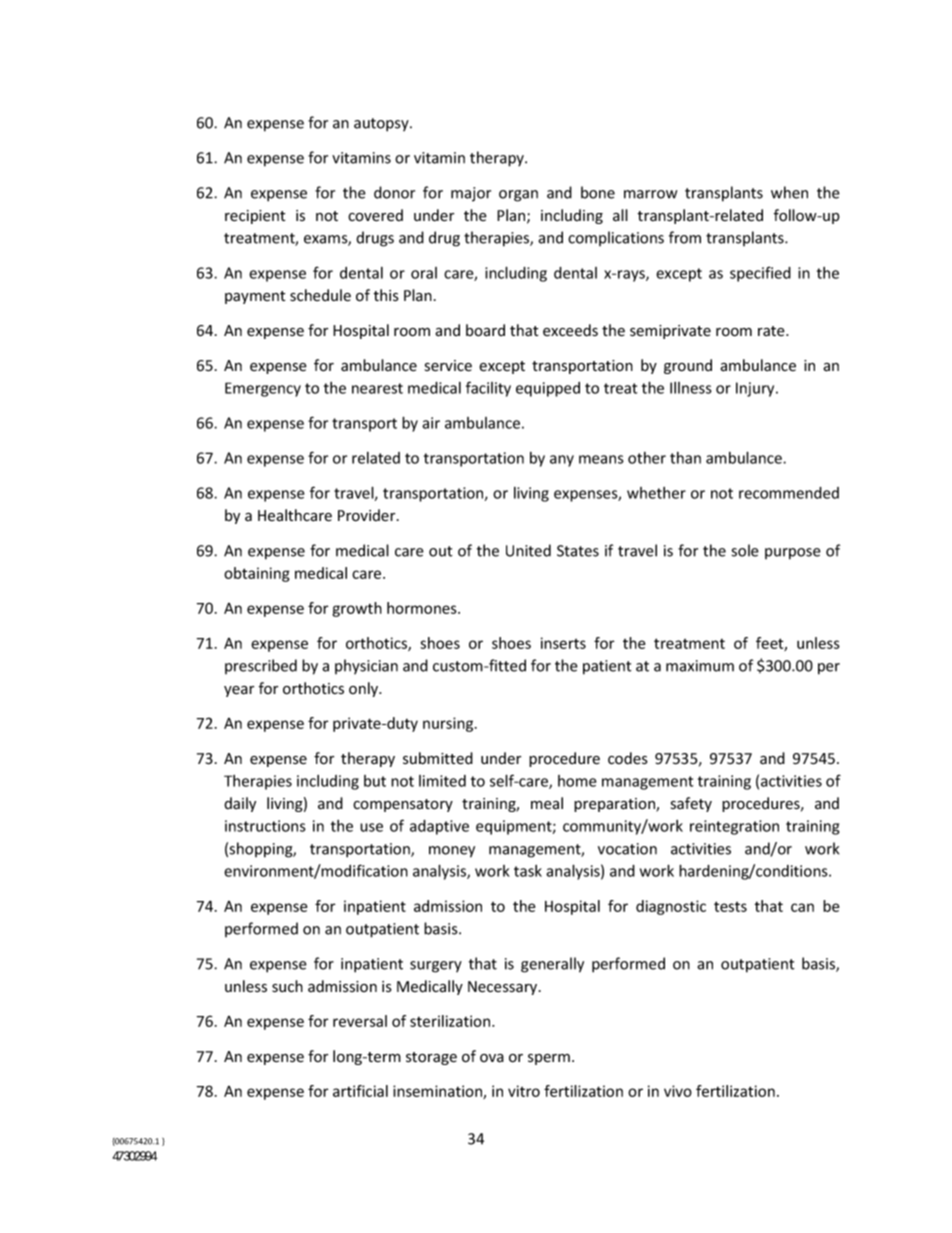  Describe the element at coordinates (518, 196) in the screenshot. I see `organ` at that location.
